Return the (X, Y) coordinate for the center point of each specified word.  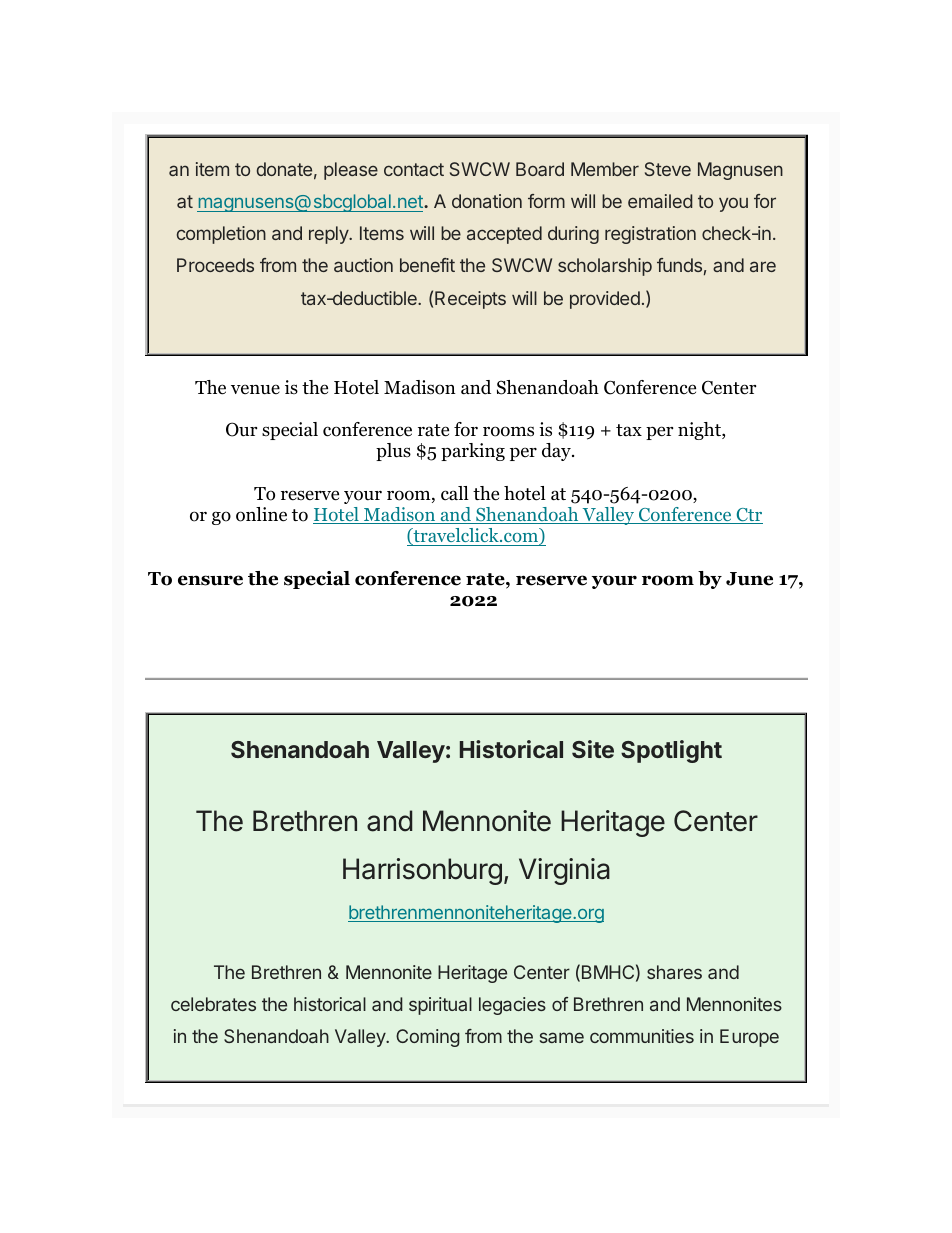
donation (487, 201)
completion (221, 235)
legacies (512, 1006)
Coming (428, 1038)
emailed (660, 201)
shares (674, 972)
